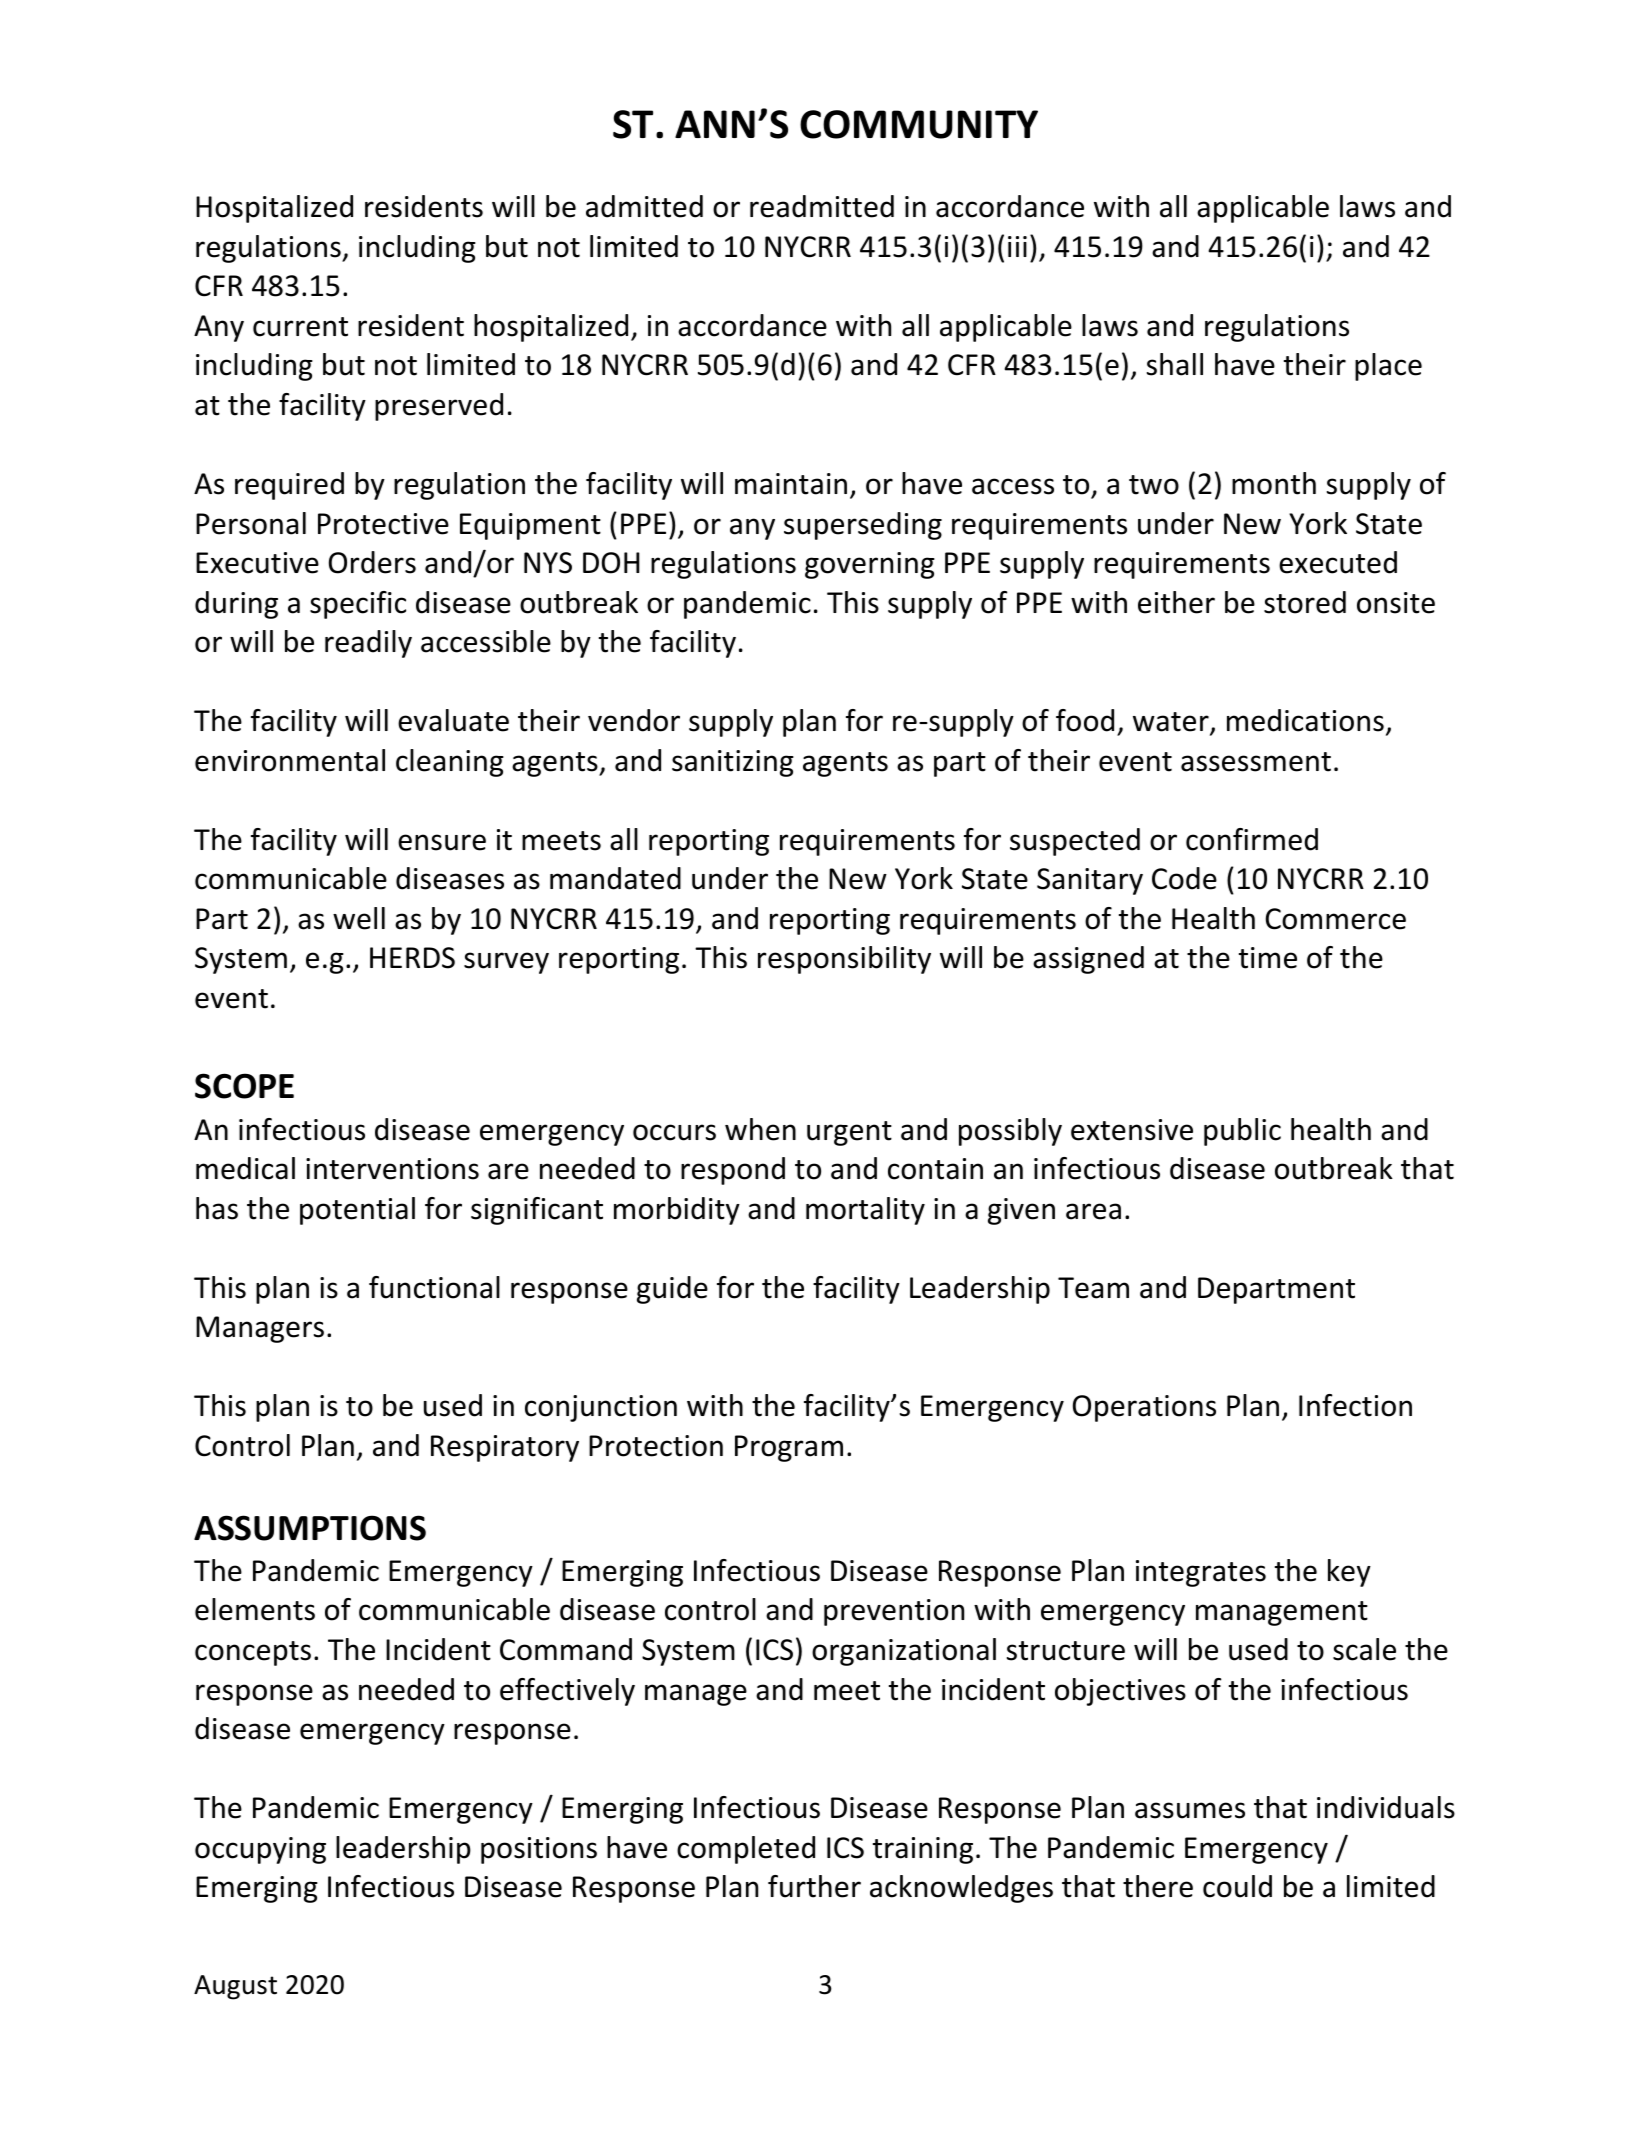 Image resolution: width=1651 pixels, height=2137 pixels. Describe the element at coordinates (814, 1886) in the document. I see `further` at that location.
